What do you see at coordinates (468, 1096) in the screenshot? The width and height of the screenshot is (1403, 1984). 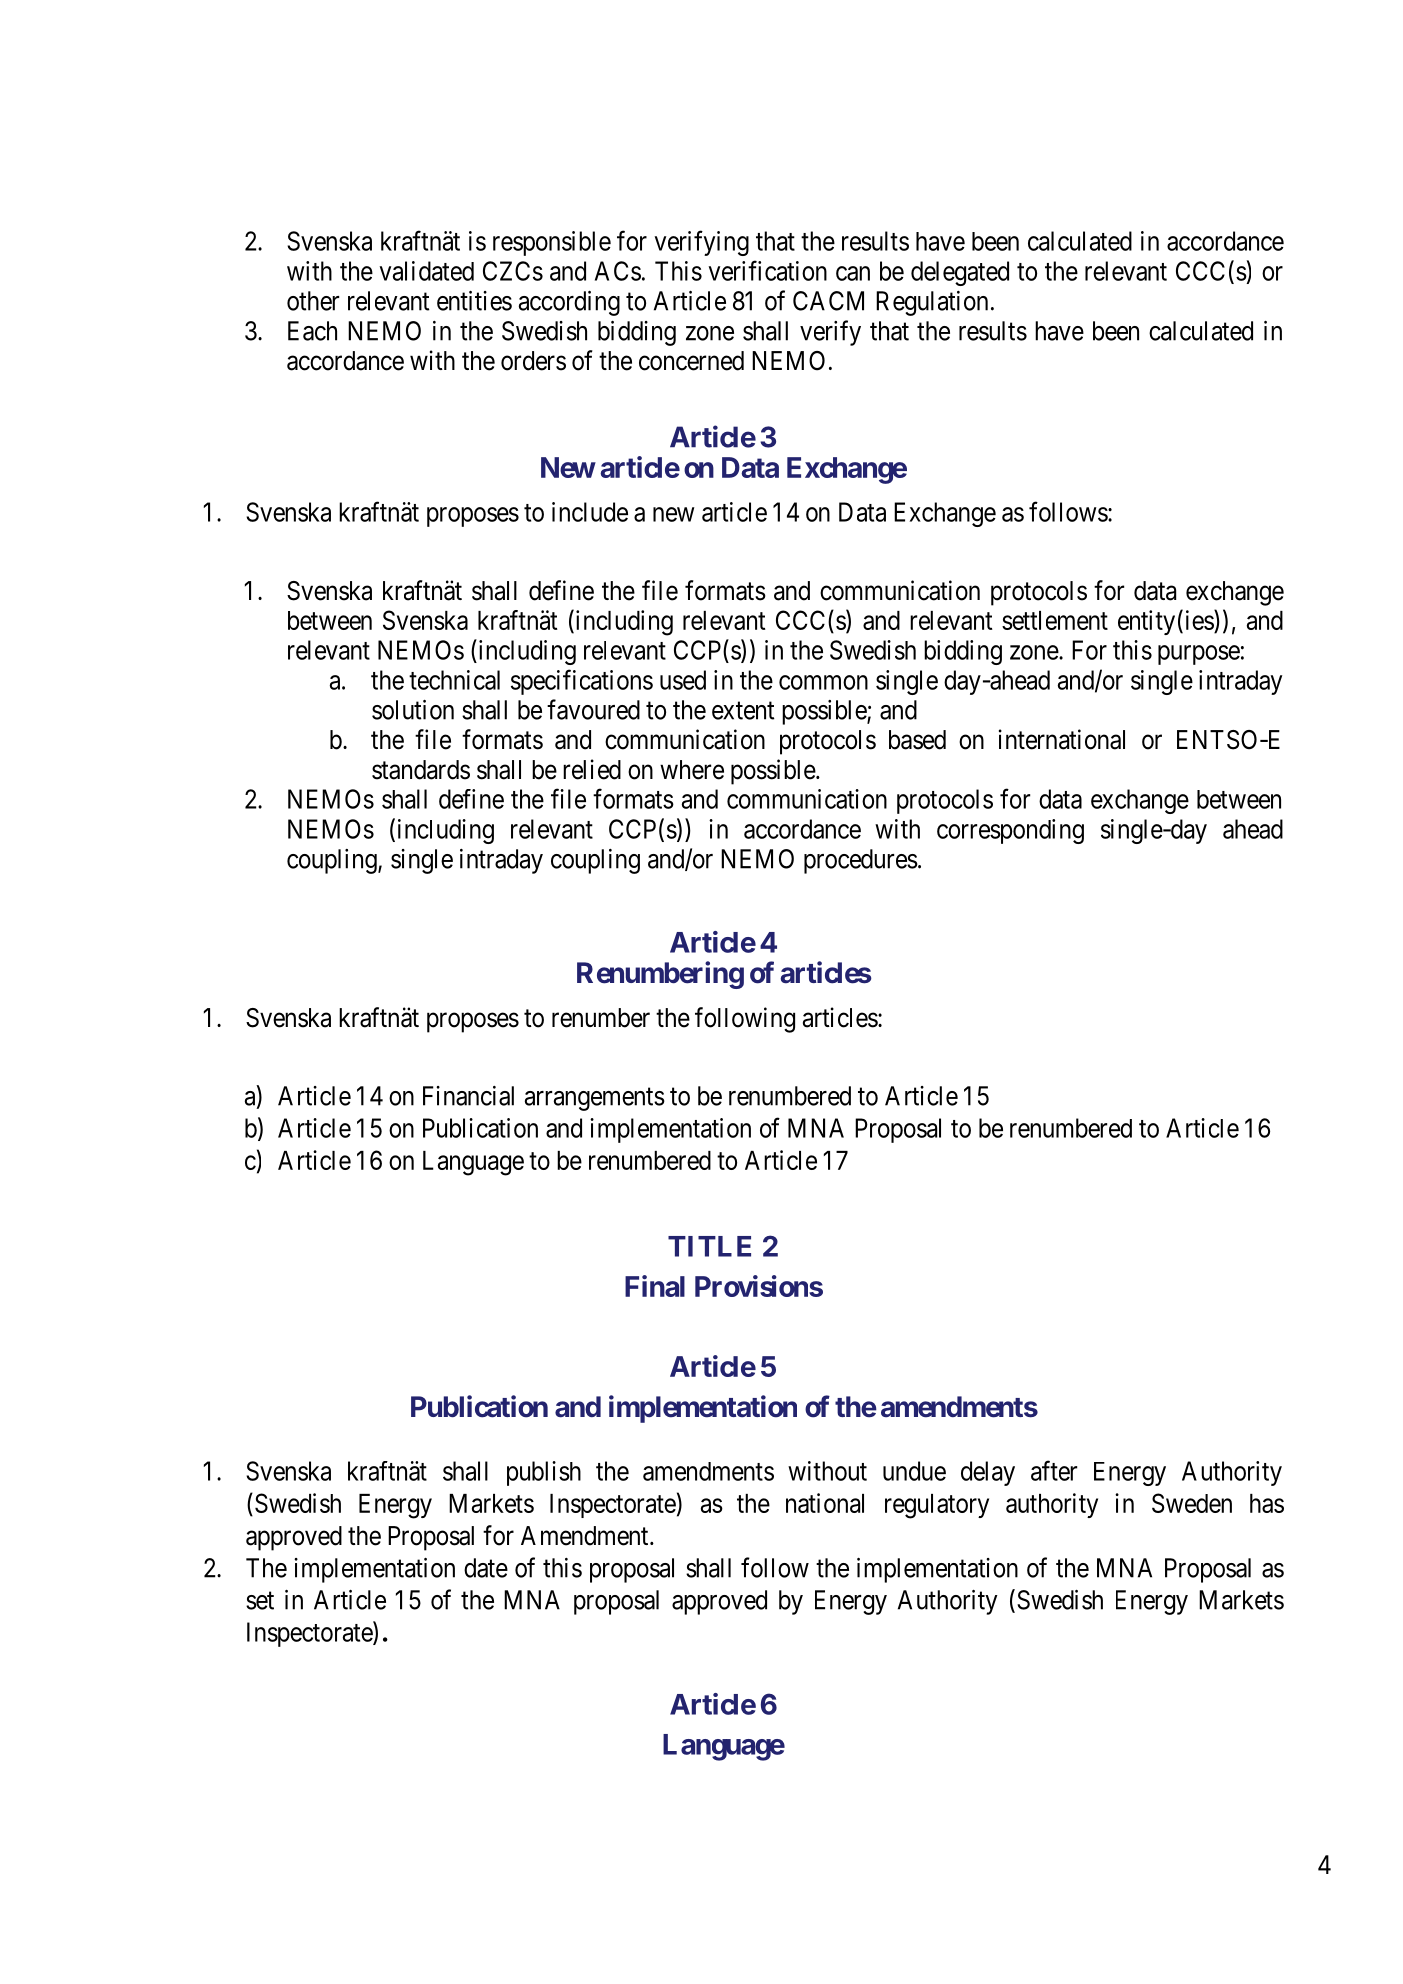 I see `Financial` at bounding box center [468, 1096].
